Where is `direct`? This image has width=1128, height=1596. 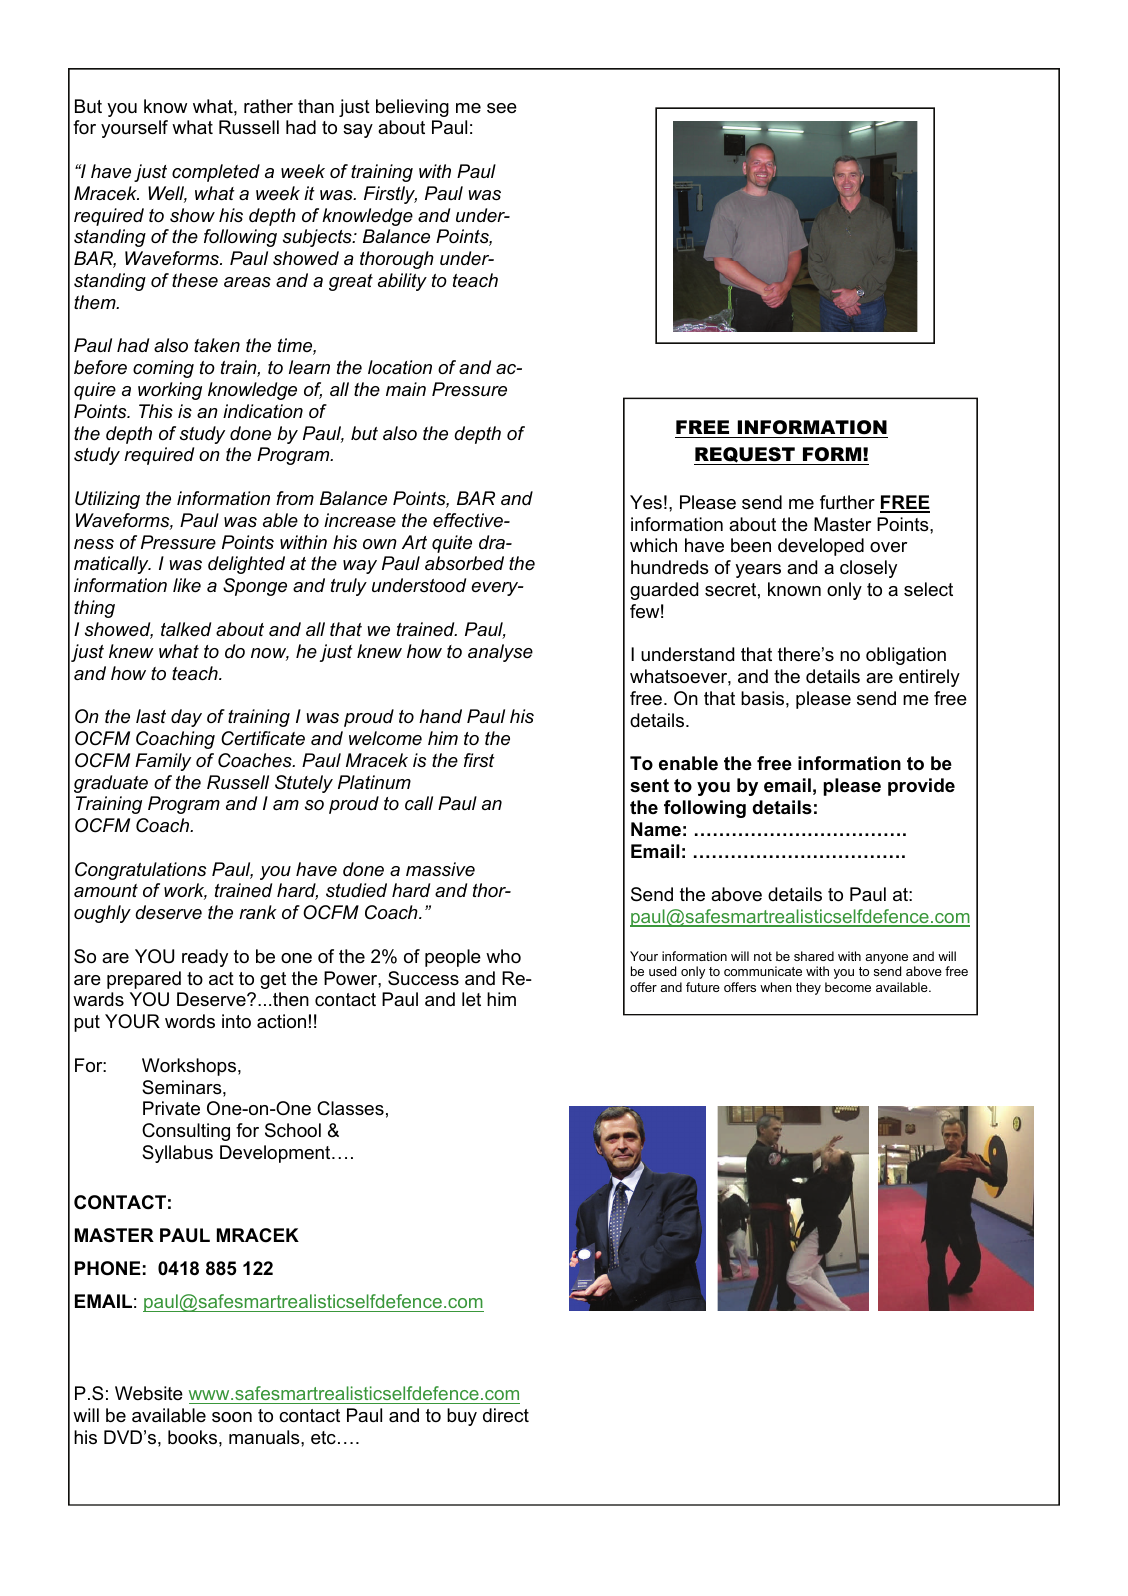
direct is located at coordinates (506, 1415).
